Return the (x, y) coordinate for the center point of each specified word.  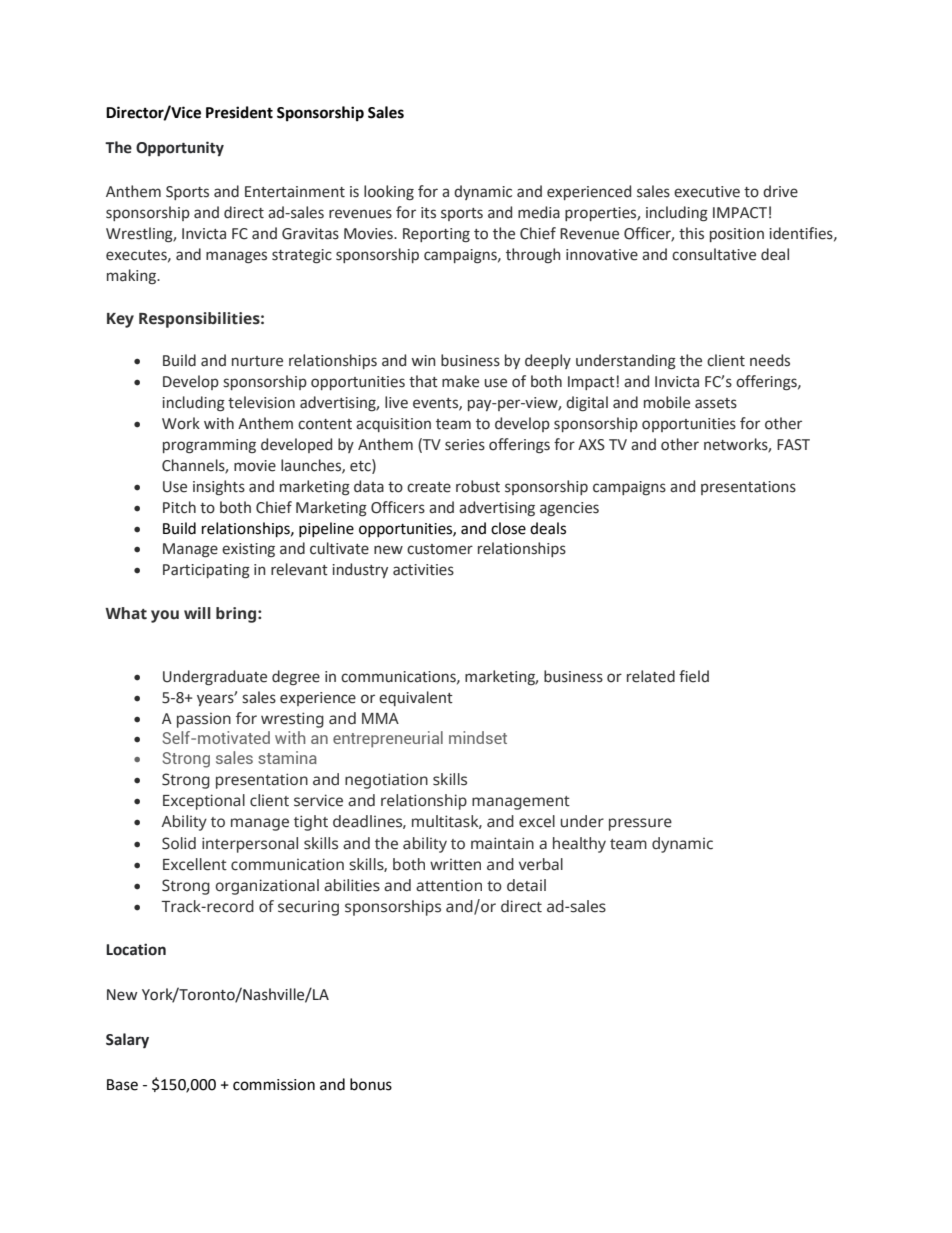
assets (716, 403)
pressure (640, 824)
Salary (127, 1040)
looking (389, 192)
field (694, 676)
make (460, 381)
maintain (502, 843)
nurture (257, 361)
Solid (179, 843)
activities (423, 570)
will (197, 613)
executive (707, 192)
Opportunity (180, 149)
